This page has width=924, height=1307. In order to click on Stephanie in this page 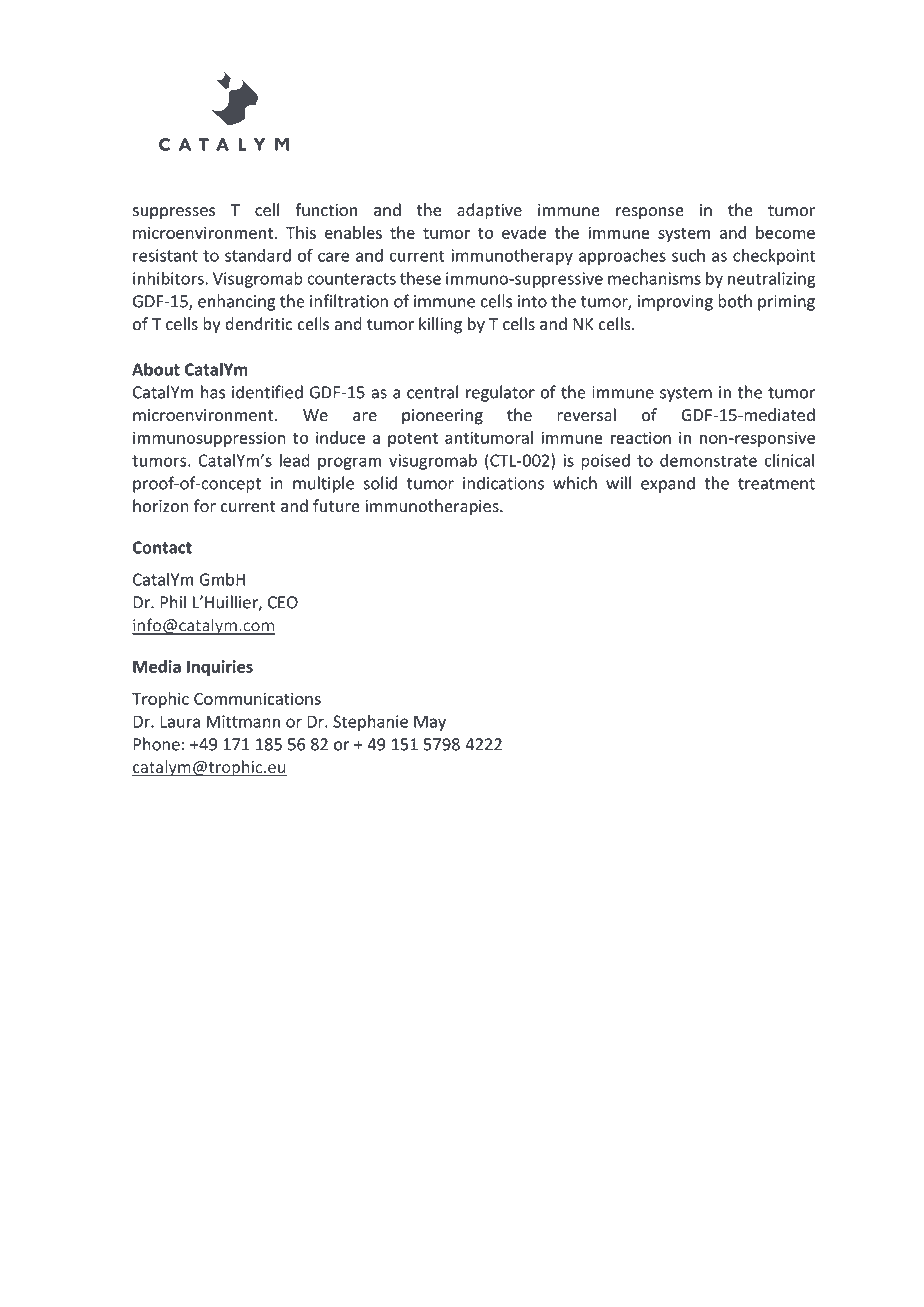, I will do `click(370, 723)`.
